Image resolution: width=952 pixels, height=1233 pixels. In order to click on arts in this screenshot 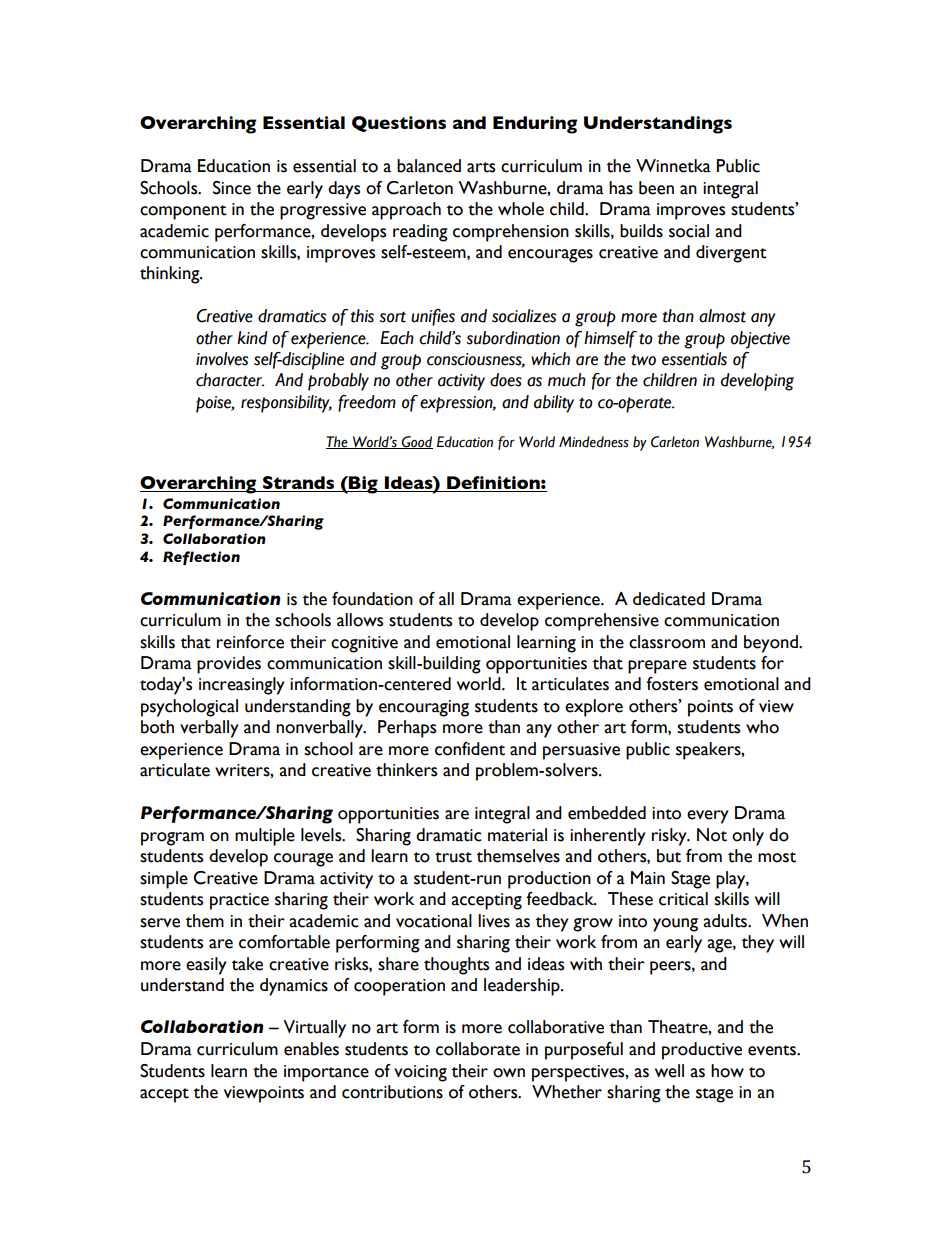, I will do `click(481, 167)`.
